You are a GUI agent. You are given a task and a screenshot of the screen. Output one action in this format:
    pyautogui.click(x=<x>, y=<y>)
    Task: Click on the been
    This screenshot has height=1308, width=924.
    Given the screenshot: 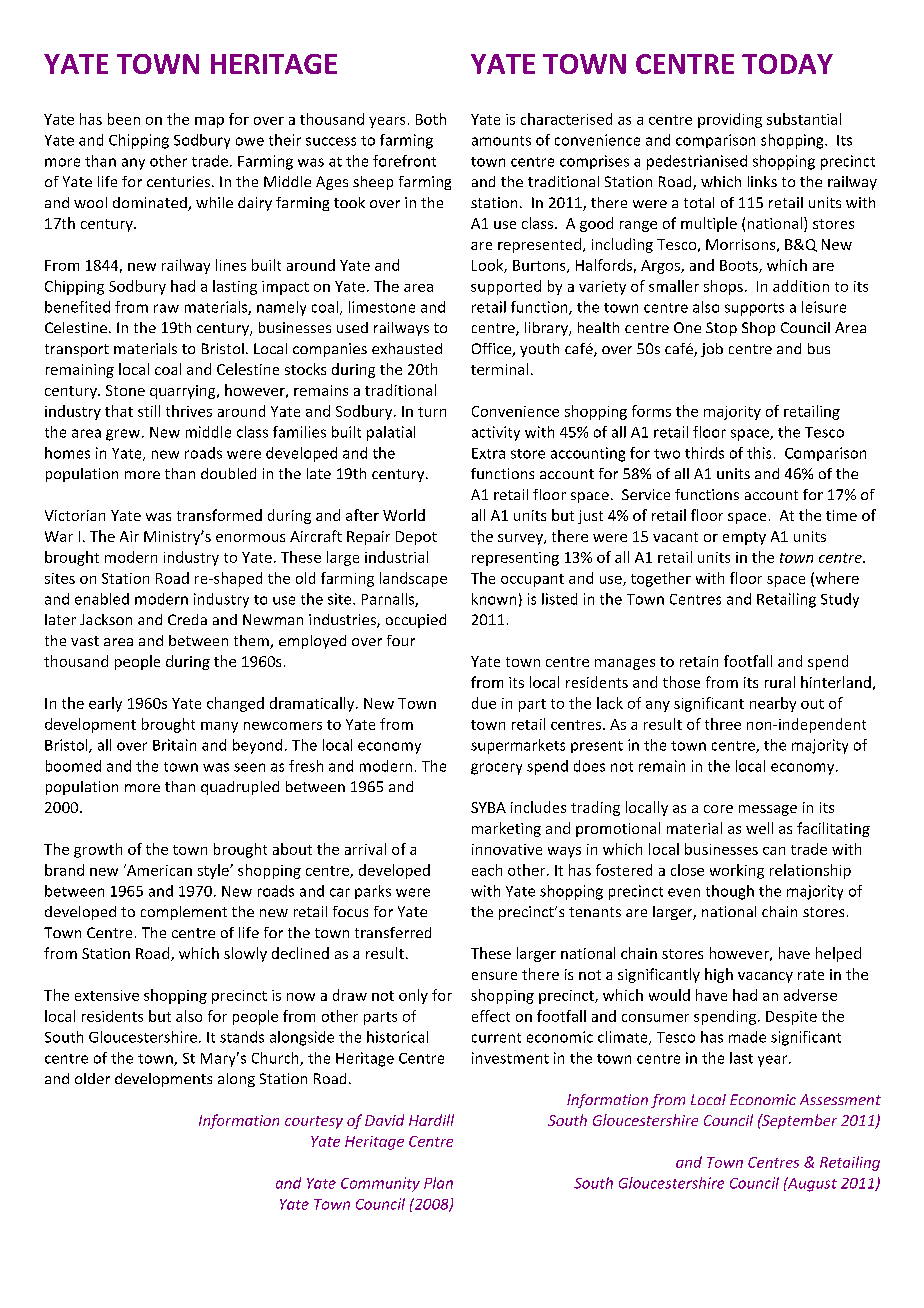 What is the action you would take?
    pyautogui.click(x=124, y=119)
